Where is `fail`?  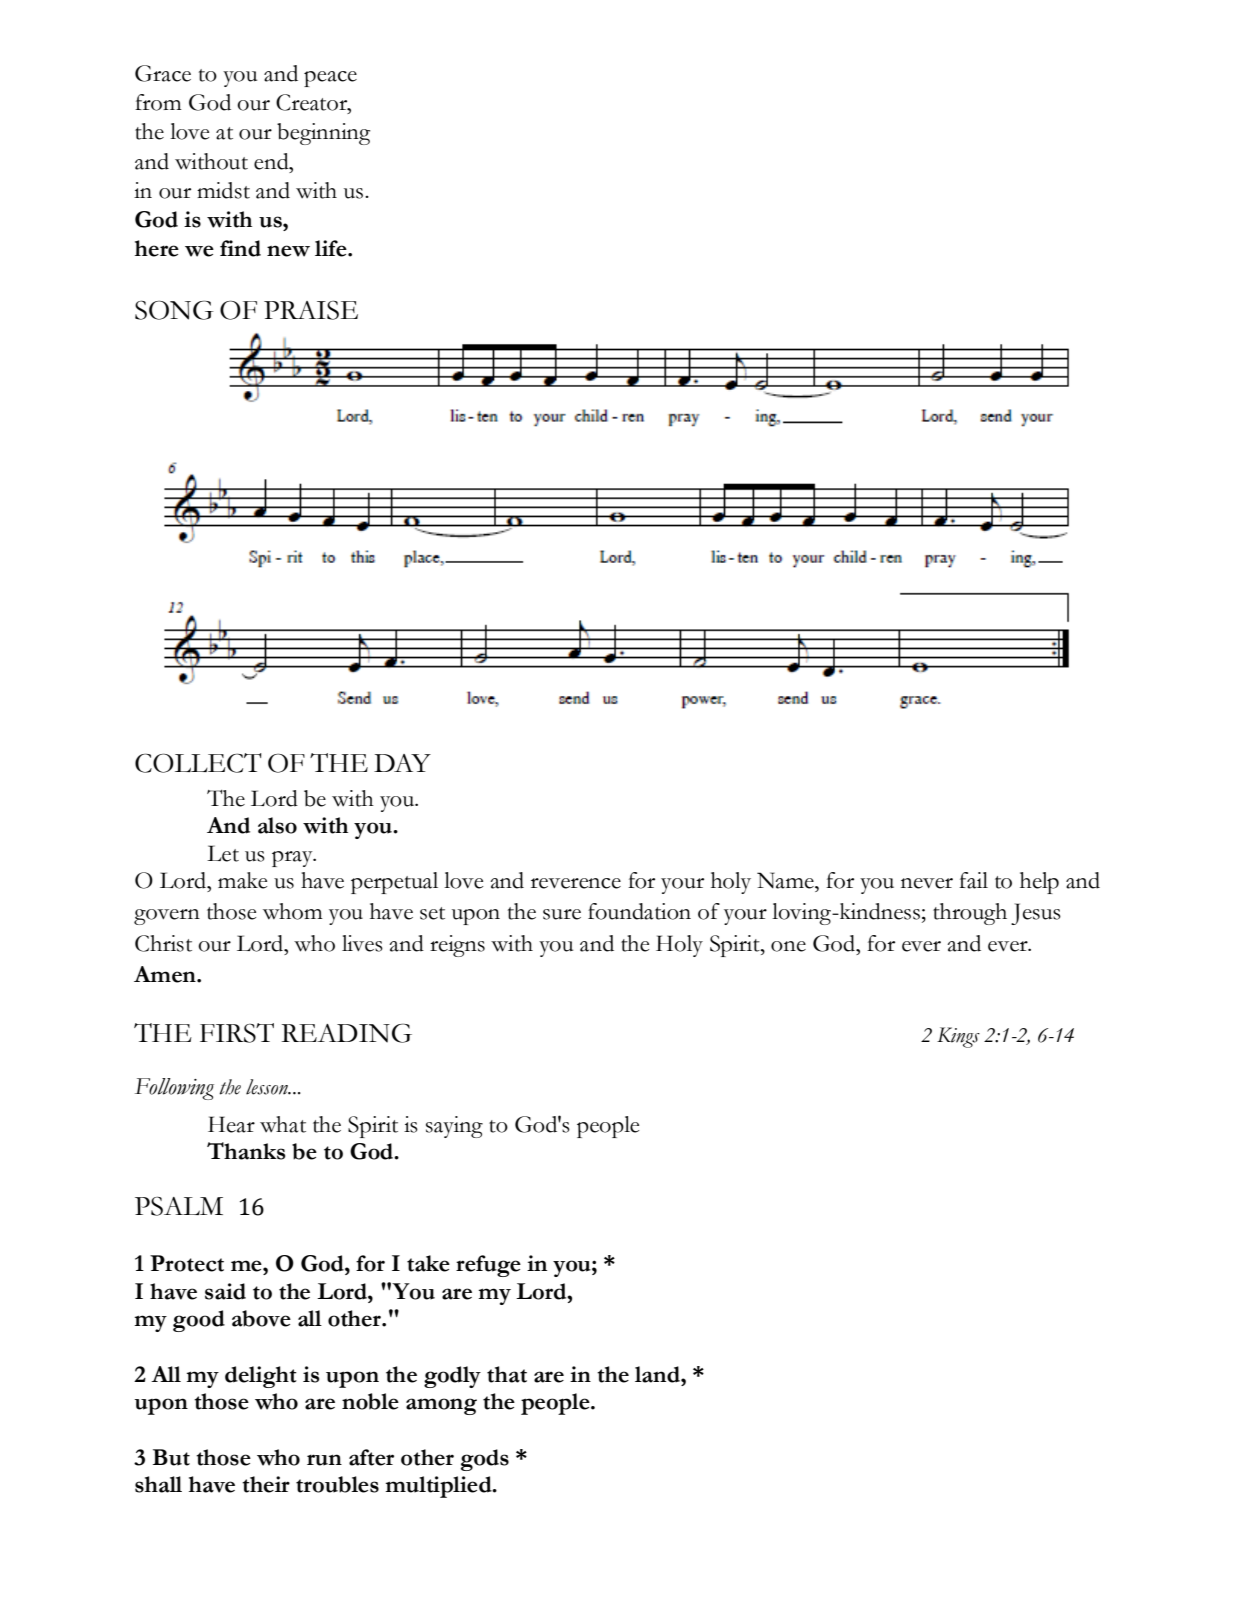 fail is located at coordinates (973, 880).
